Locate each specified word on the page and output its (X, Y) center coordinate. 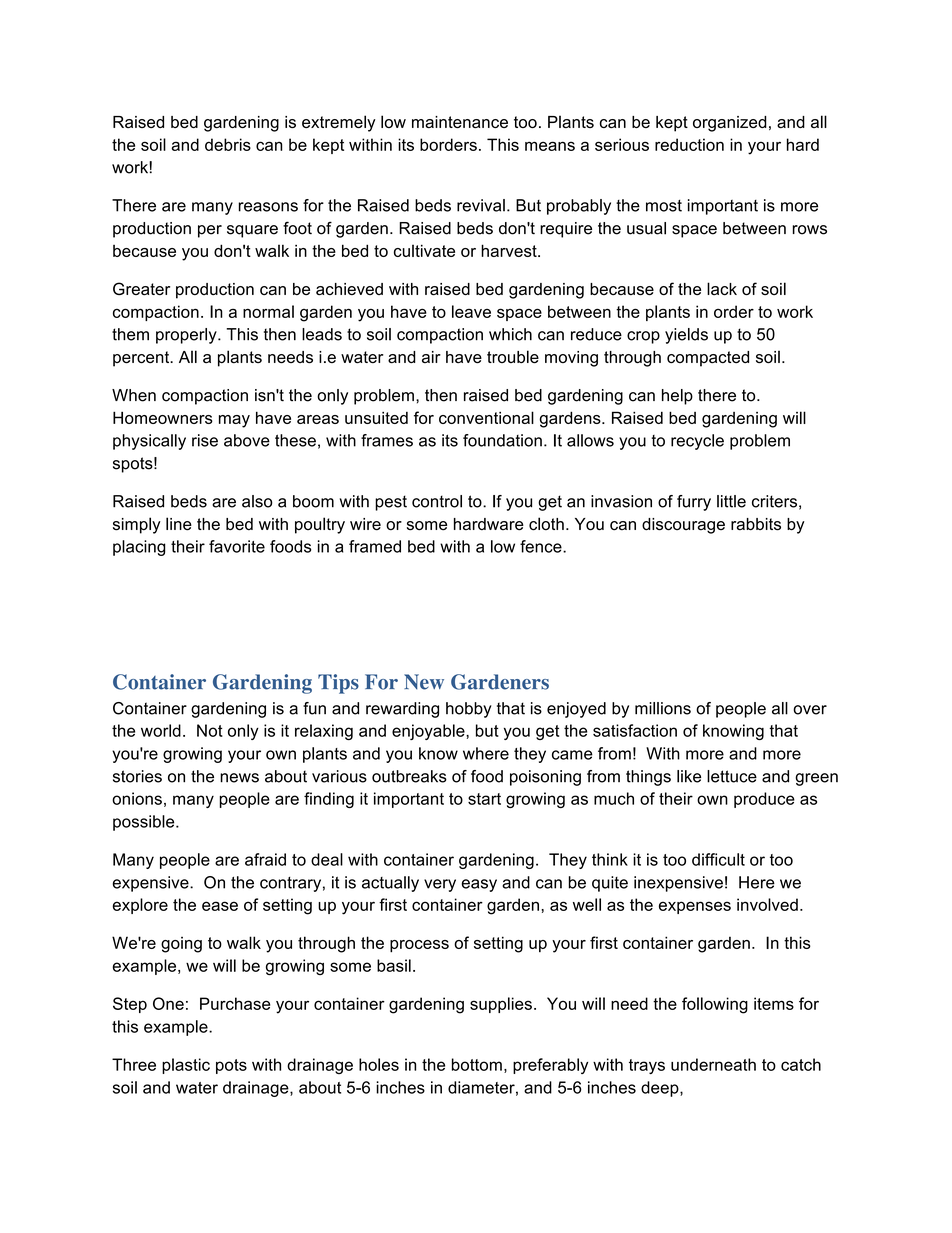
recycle (697, 442)
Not (210, 730)
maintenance (460, 122)
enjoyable (429, 732)
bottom (477, 1064)
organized (730, 124)
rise (205, 440)
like (689, 776)
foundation (502, 440)
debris (228, 144)
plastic (186, 1066)
